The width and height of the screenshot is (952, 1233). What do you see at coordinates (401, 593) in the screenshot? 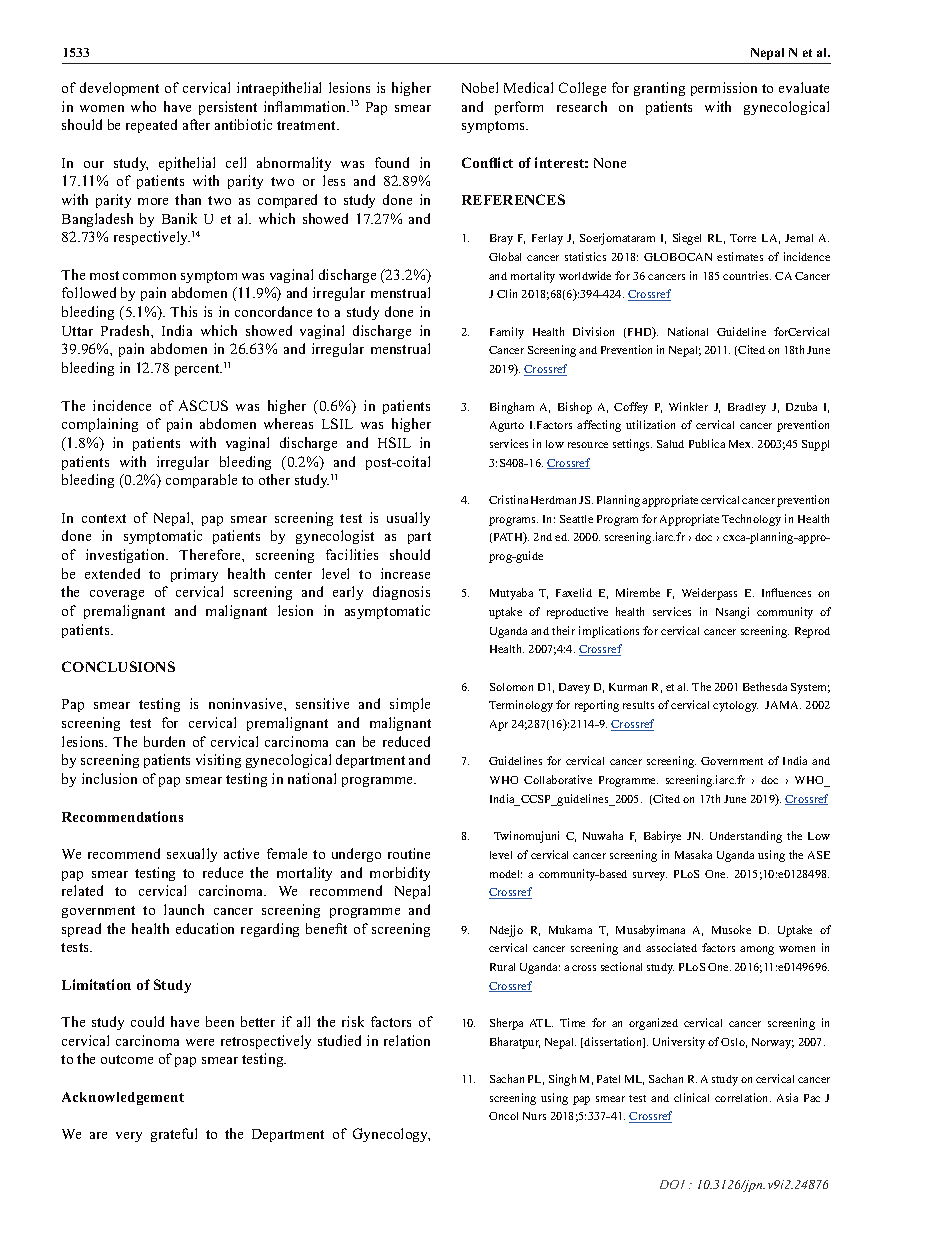
I see `diagnosis` at bounding box center [401, 593].
